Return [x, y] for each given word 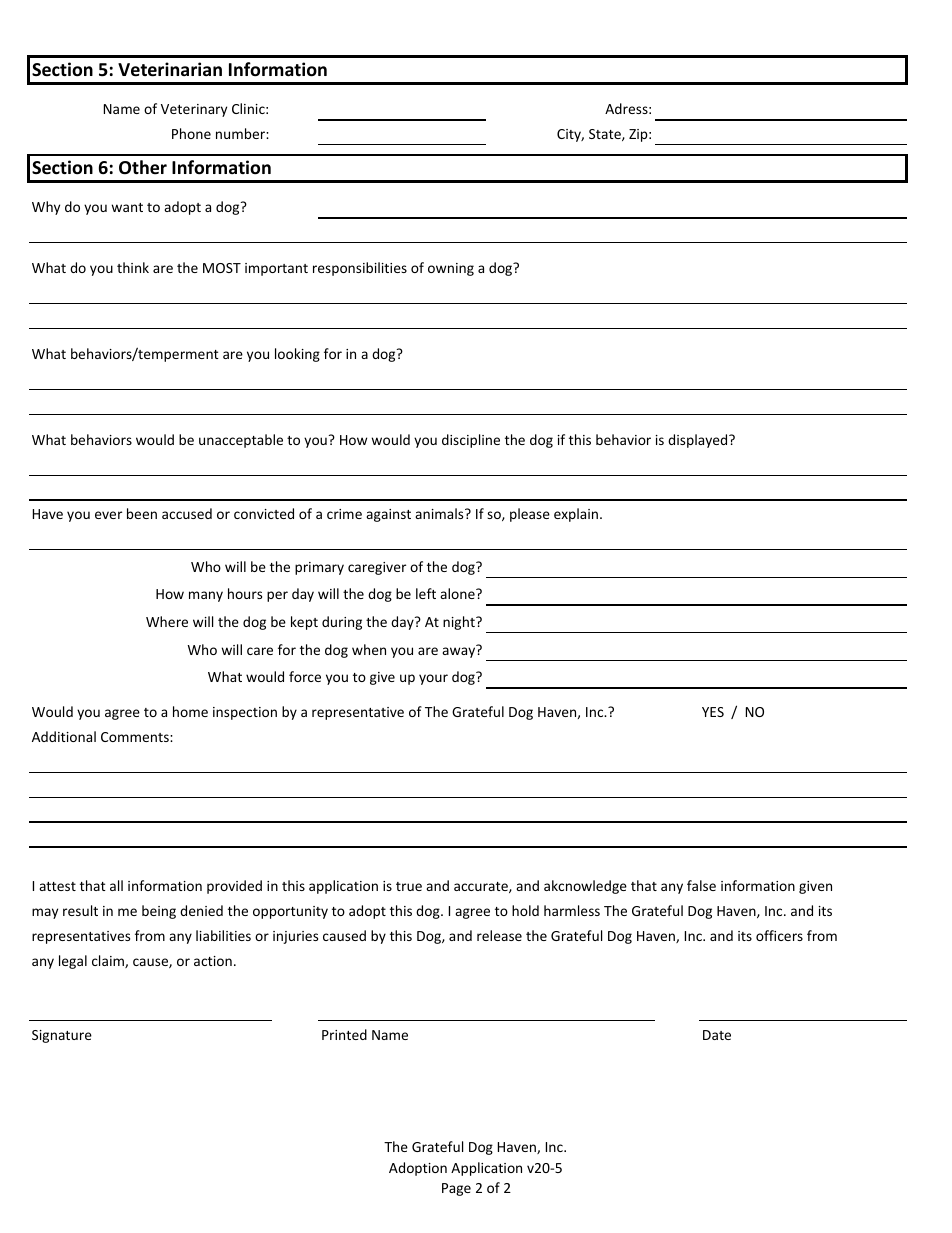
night [460, 623]
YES [713, 712]
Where [167, 621]
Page [456, 1189]
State [606, 135]
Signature [62, 1036]
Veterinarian [170, 69]
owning [451, 269]
